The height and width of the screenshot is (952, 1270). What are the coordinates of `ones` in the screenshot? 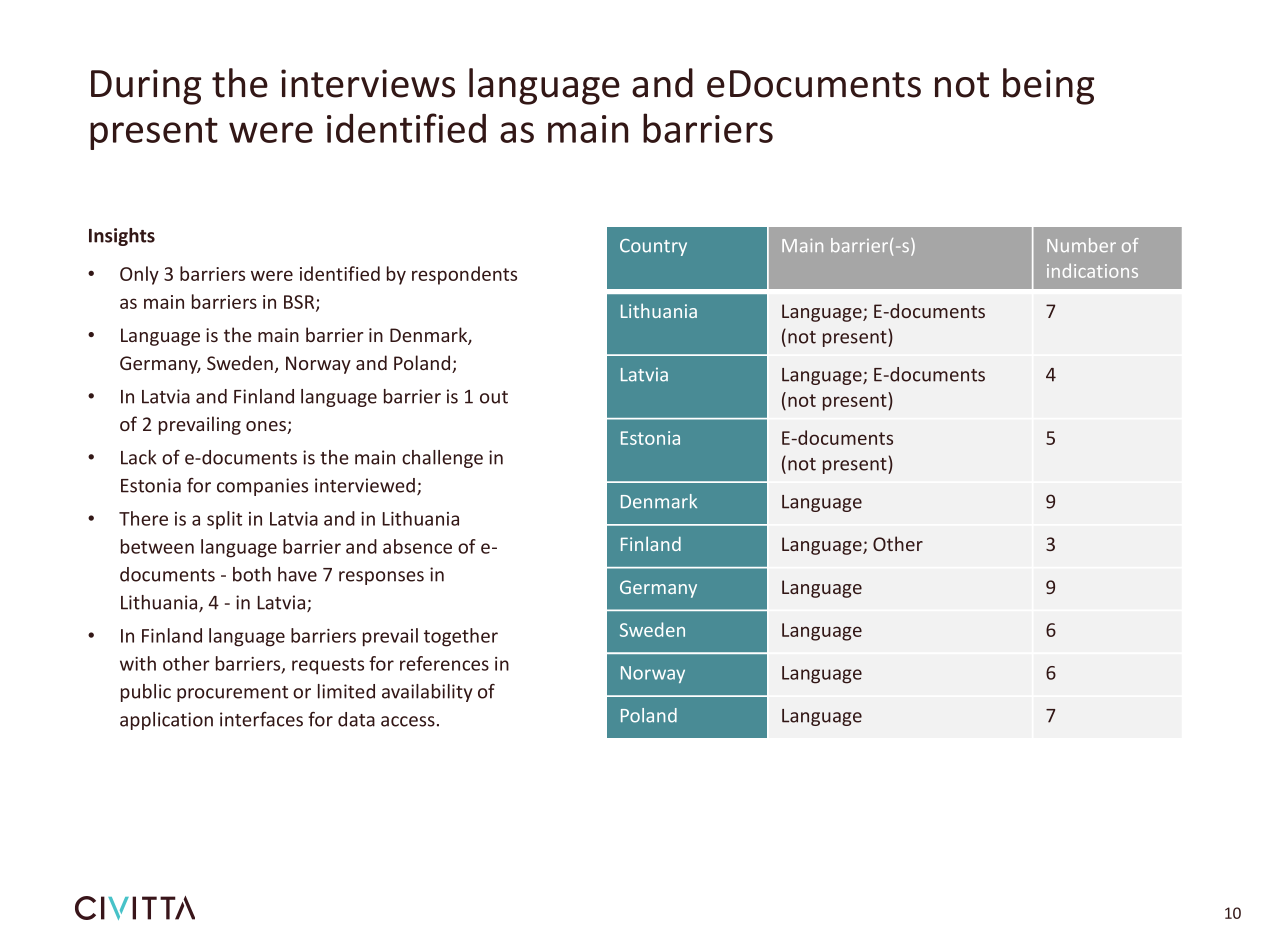 It's located at (267, 427).
